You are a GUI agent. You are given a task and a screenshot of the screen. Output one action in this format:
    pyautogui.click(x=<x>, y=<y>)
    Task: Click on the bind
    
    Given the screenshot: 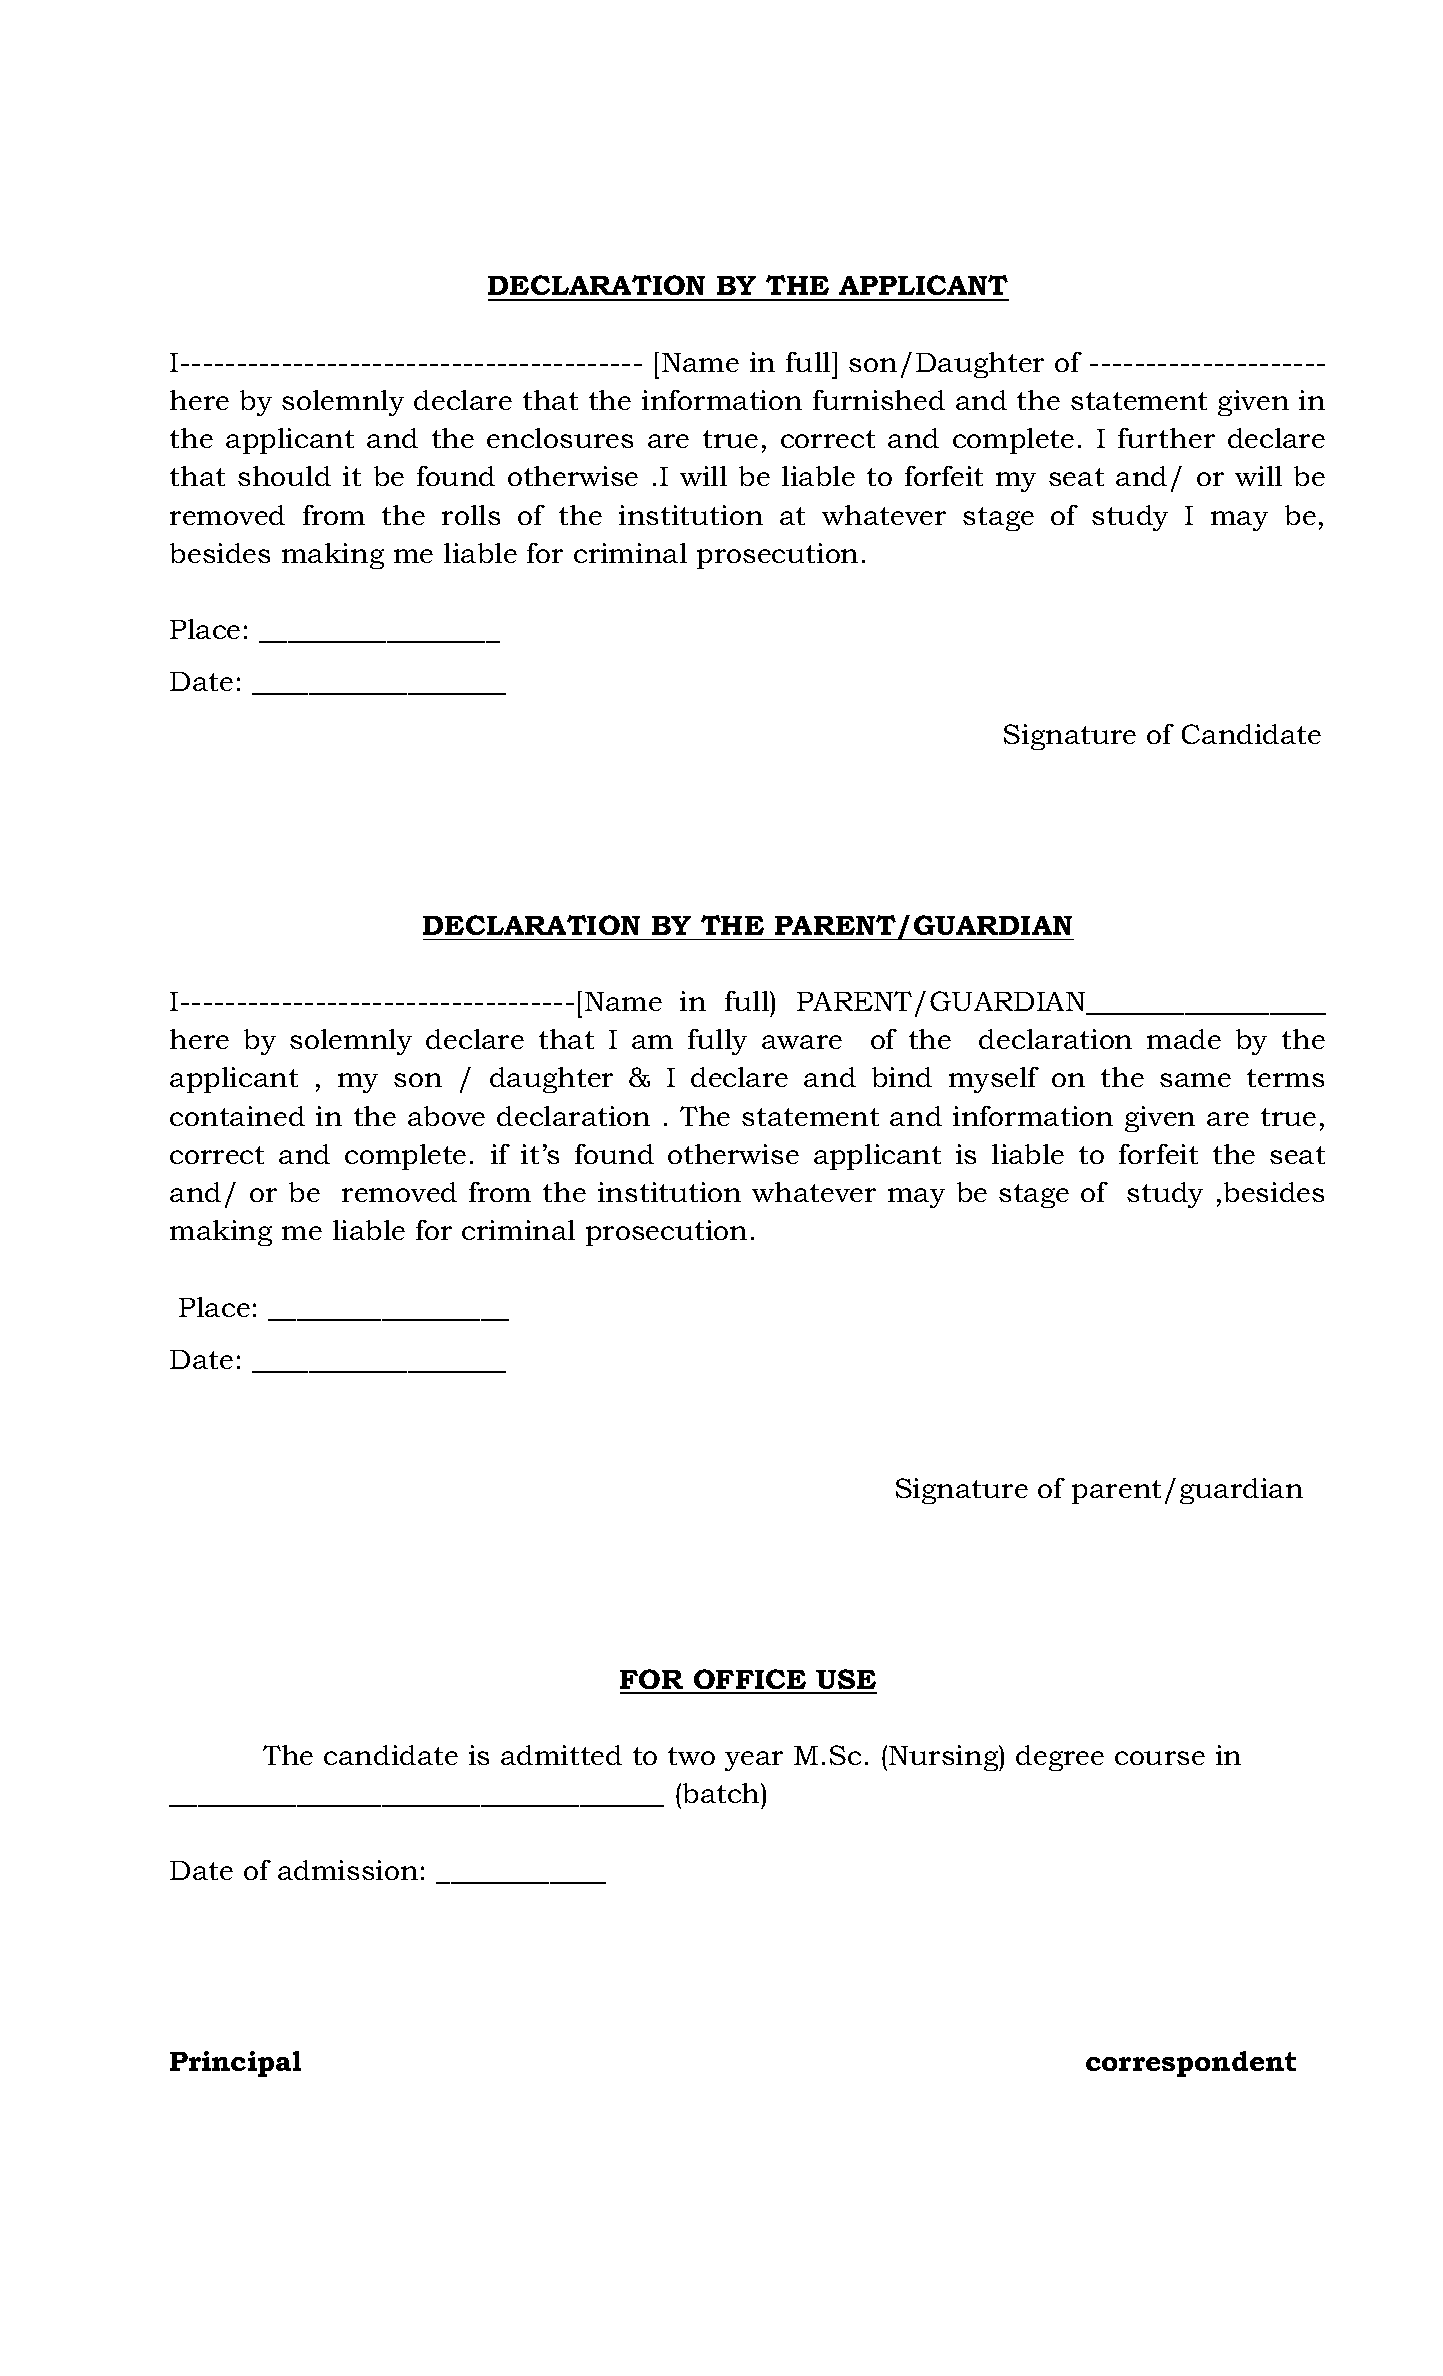 What is the action you would take?
    pyautogui.click(x=902, y=1077)
